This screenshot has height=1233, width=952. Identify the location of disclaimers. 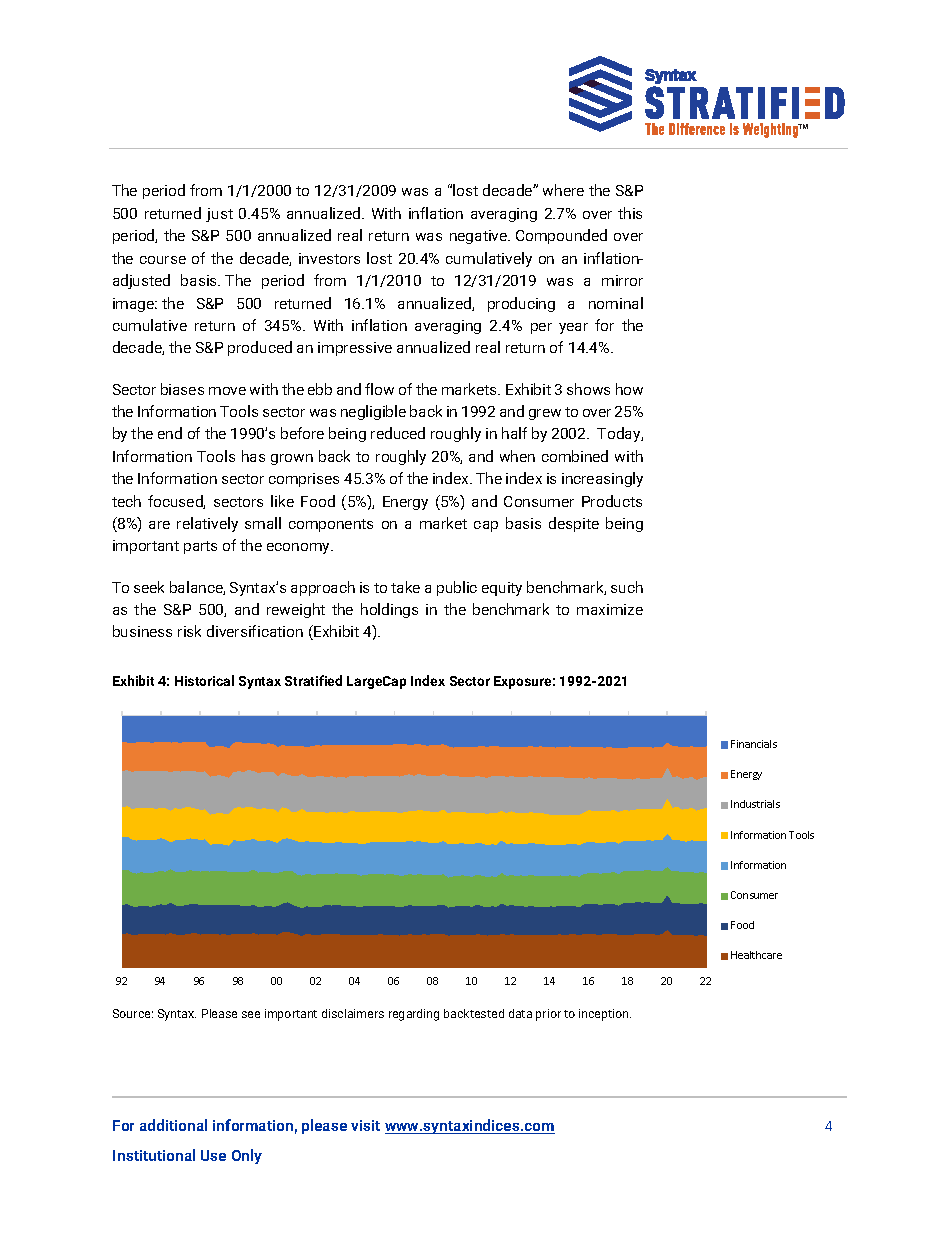
(353, 1013).
